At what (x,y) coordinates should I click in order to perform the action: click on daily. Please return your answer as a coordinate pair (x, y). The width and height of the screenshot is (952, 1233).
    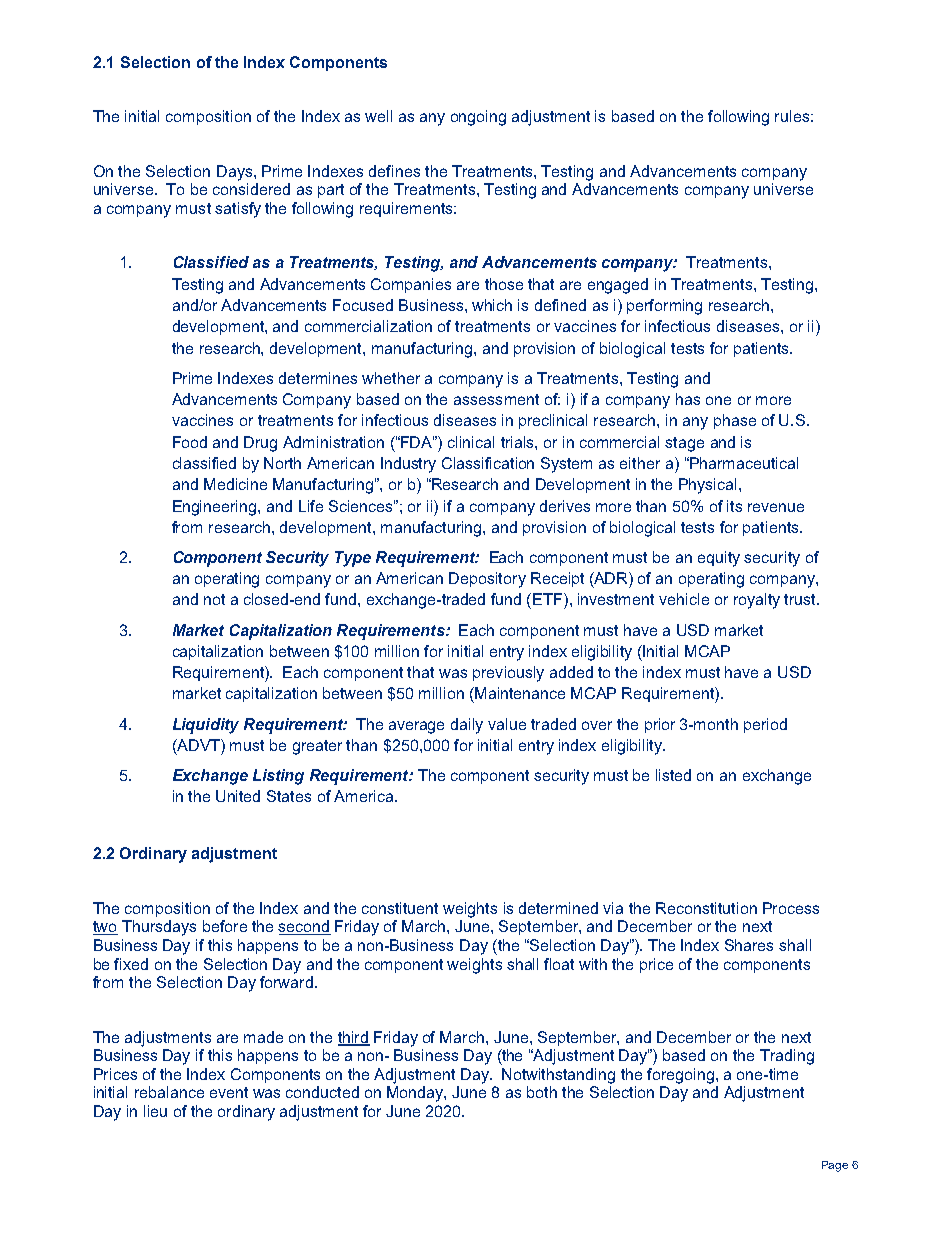
    Looking at the image, I should click on (467, 726).
